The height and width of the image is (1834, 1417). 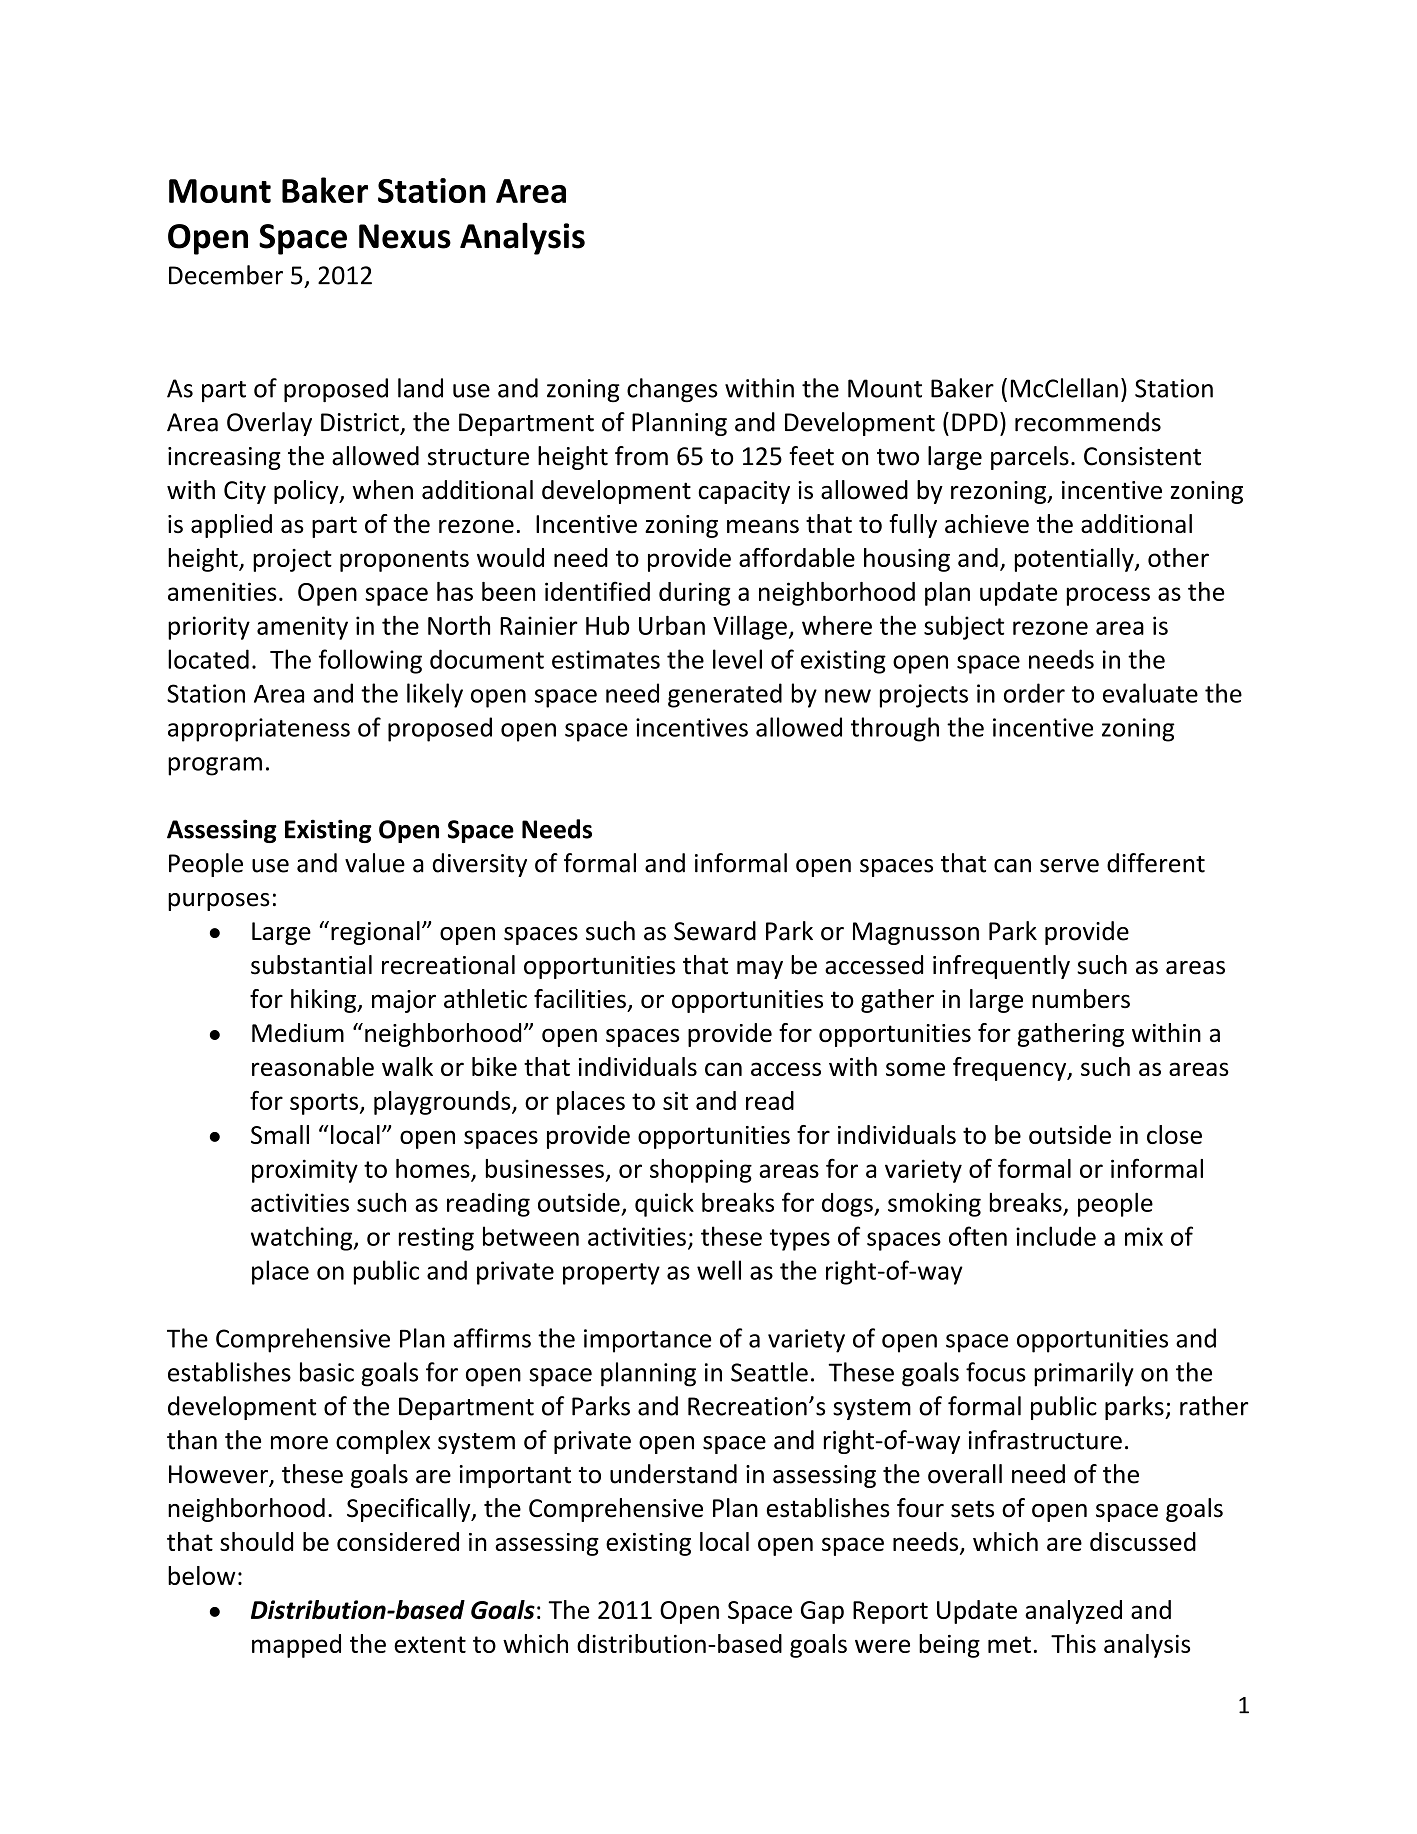 I want to click on numbers, so click(x=1081, y=998).
